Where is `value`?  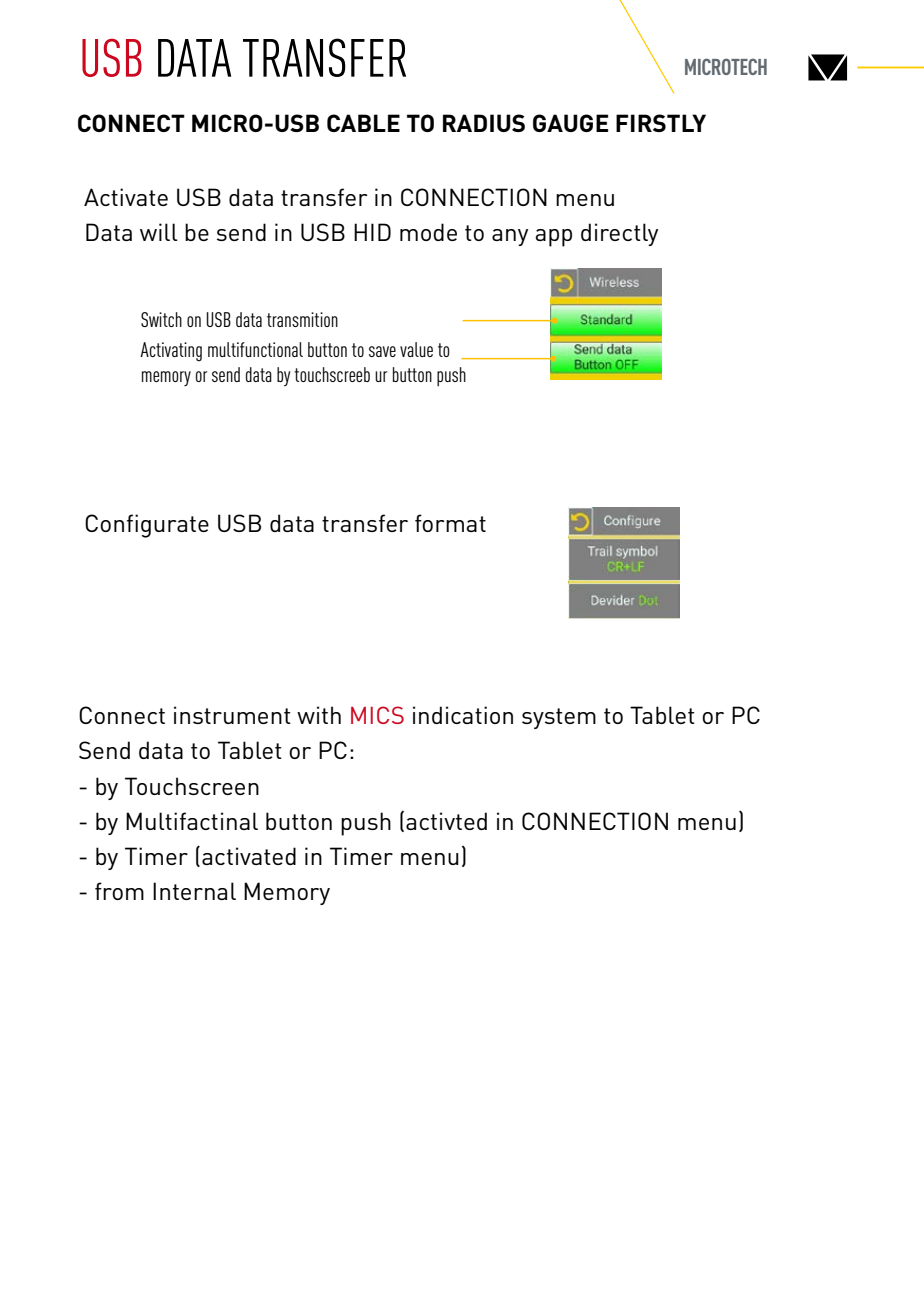 value is located at coordinates (416, 349).
